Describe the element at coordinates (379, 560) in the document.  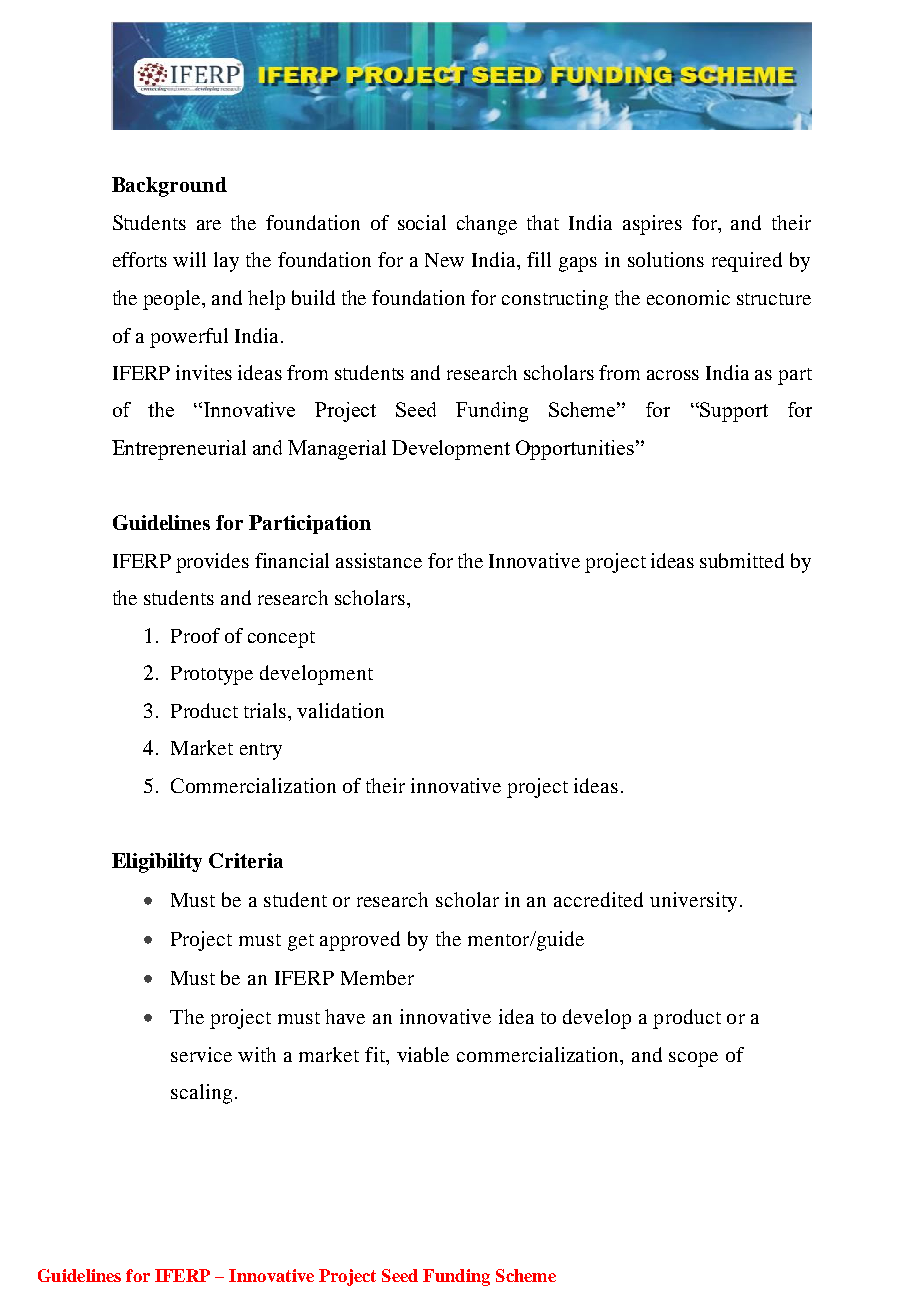
I see `assistance` at that location.
